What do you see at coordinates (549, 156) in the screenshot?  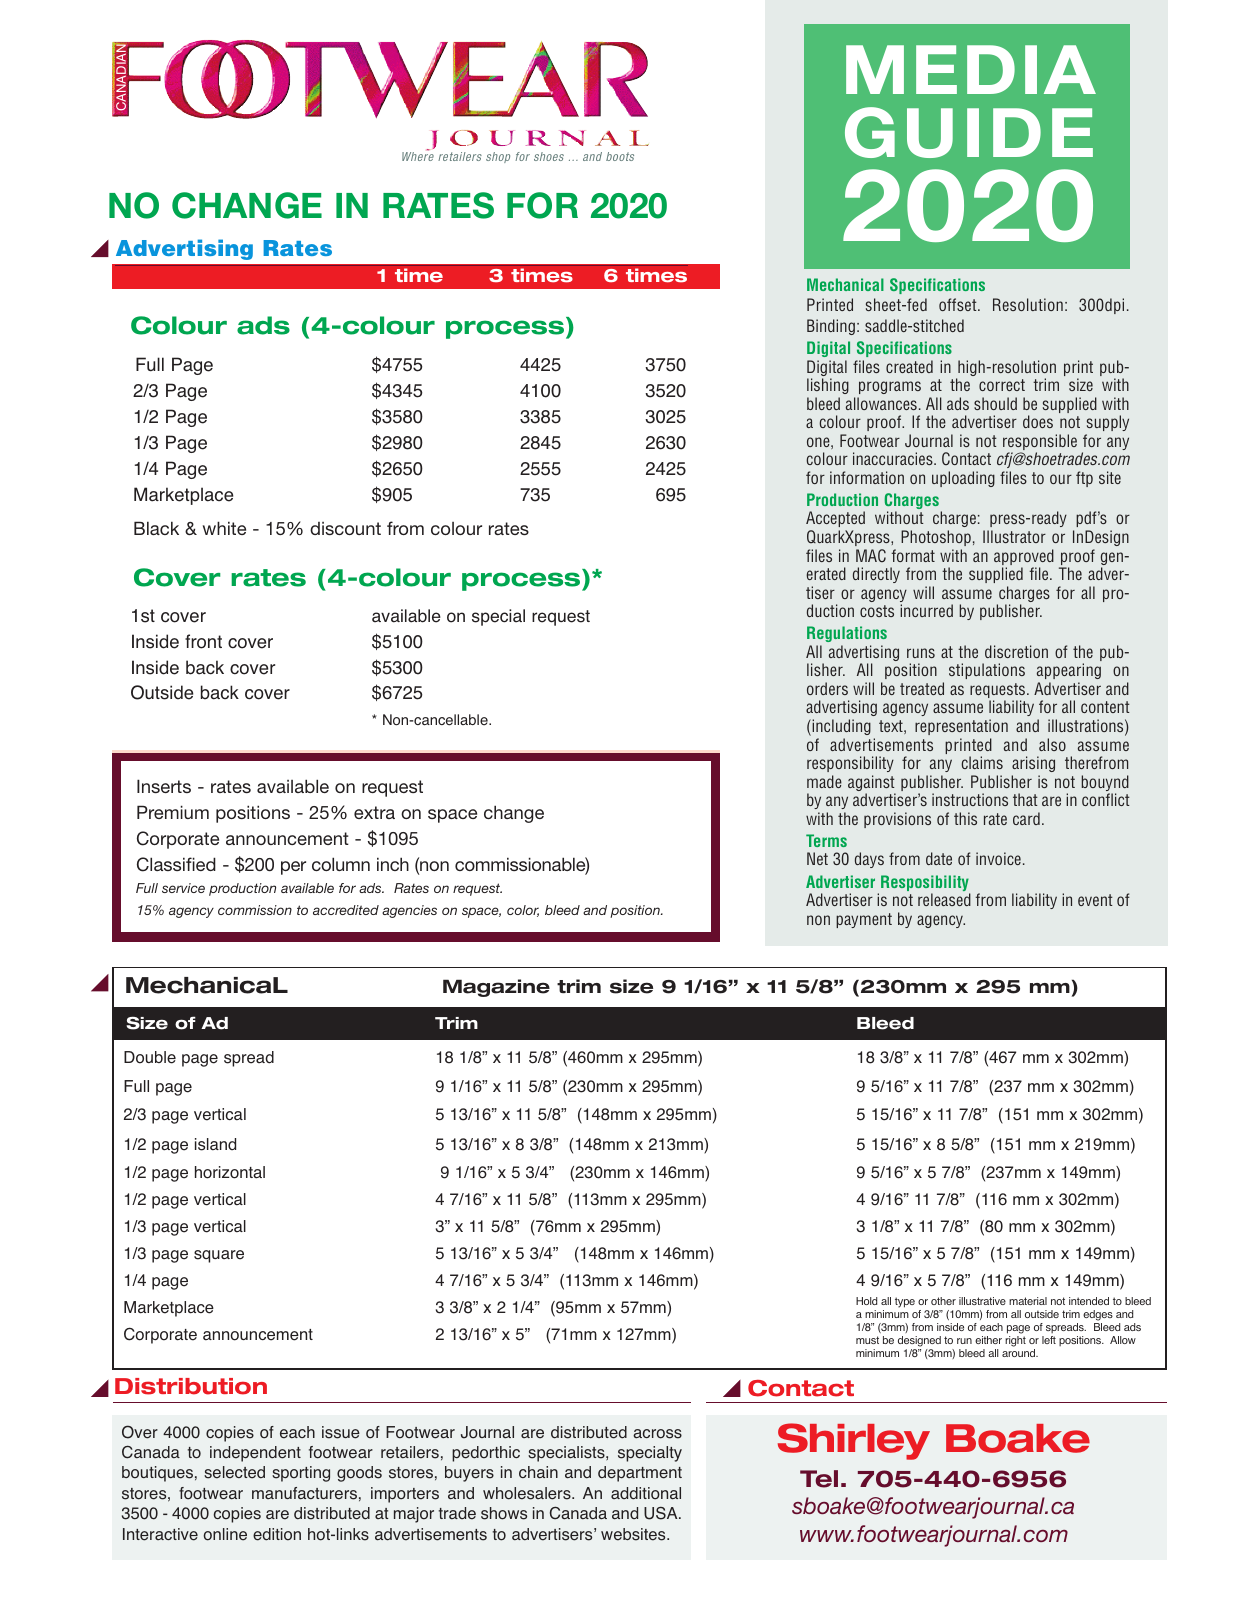 I see `shoes` at bounding box center [549, 156].
